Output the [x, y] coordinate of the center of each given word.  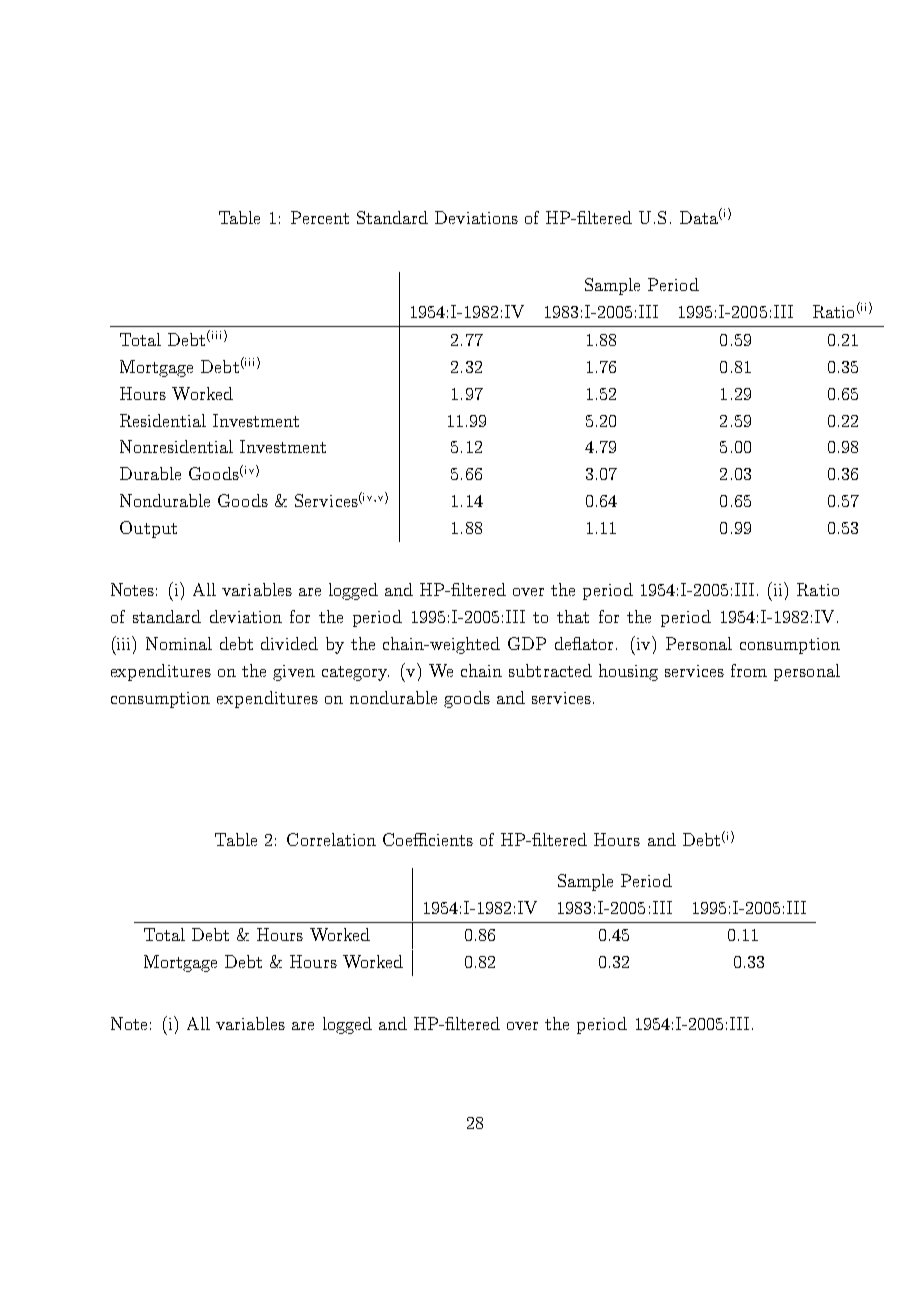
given [294, 673]
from [749, 670]
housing [628, 672]
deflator [586, 643]
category [355, 673]
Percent [320, 217]
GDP [527, 643]
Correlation [331, 839]
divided [289, 643]
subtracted [550, 670]
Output [148, 529]
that [573, 616]
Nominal [179, 643]
